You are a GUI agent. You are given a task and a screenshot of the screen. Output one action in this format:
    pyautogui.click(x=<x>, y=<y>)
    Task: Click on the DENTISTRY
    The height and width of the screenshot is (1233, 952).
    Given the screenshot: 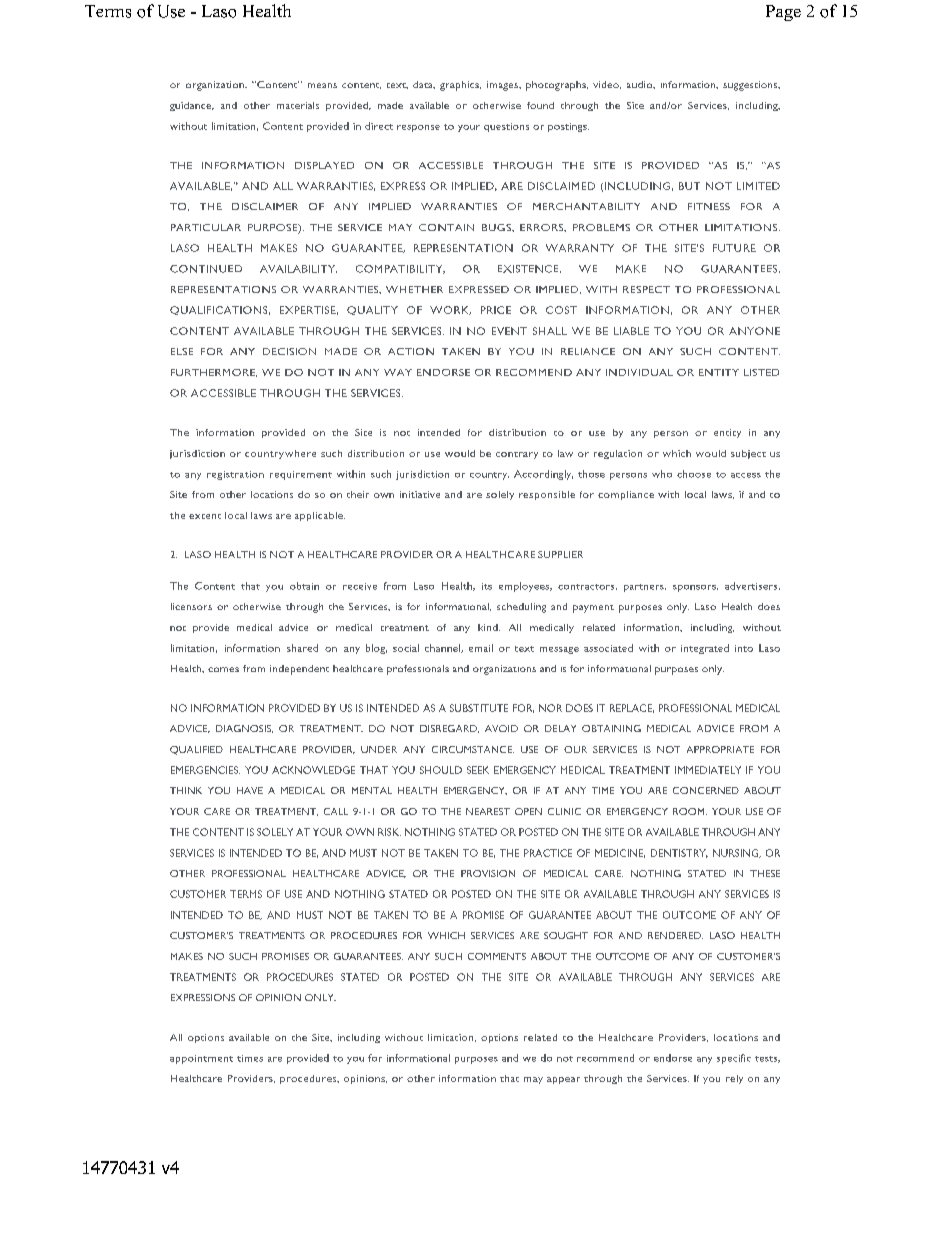 What is the action you would take?
    pyautogui.click(x=679, y=853)
